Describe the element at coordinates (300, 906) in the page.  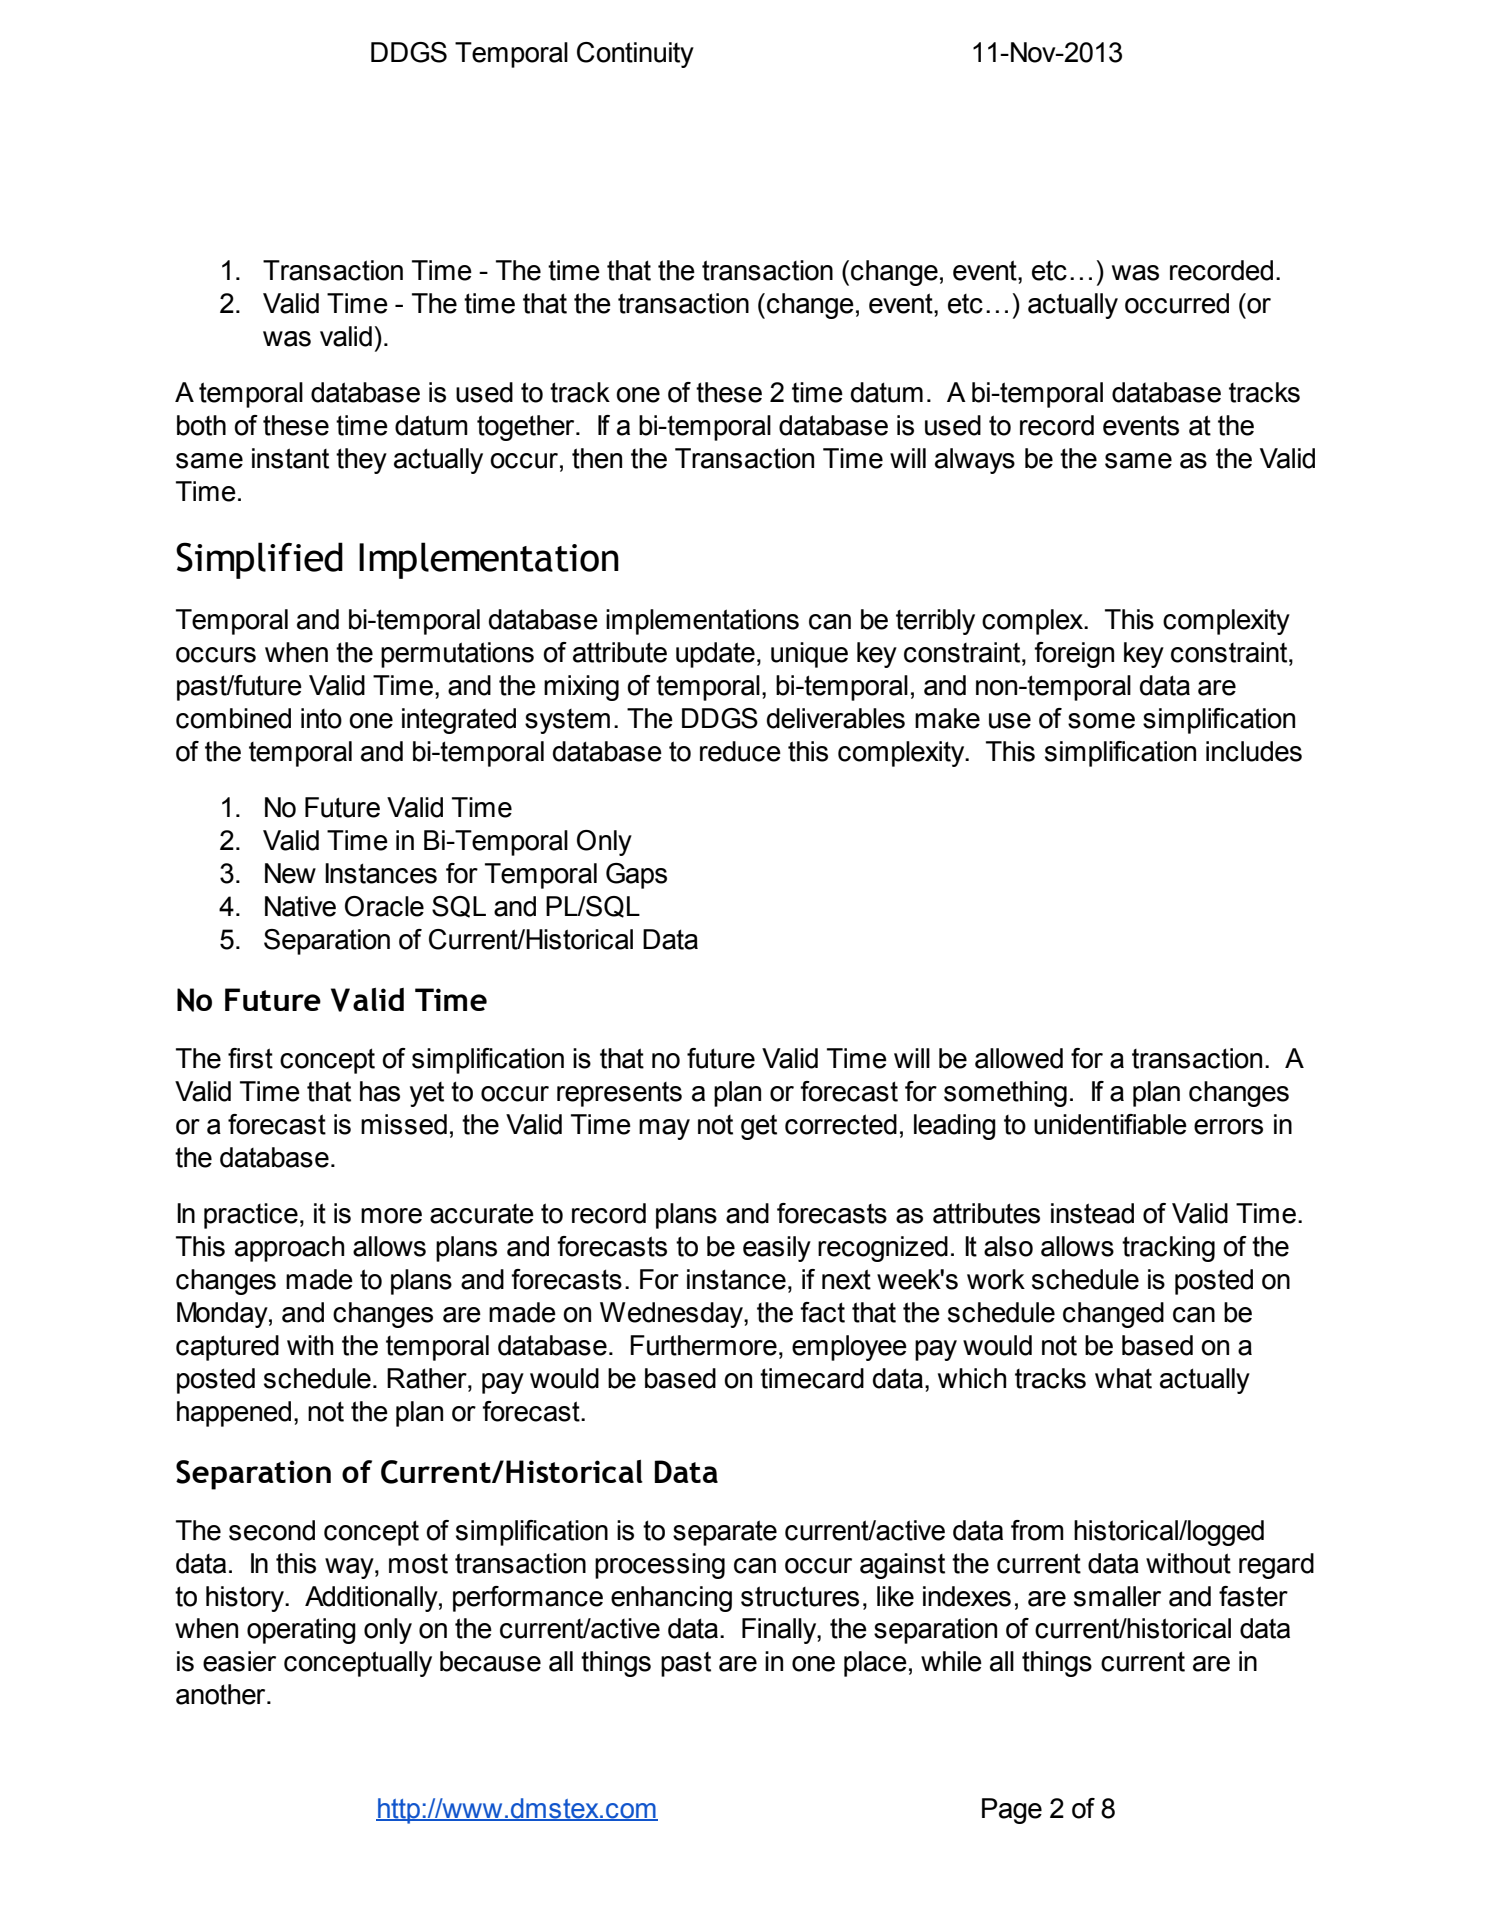
I see `Native` at that location.
